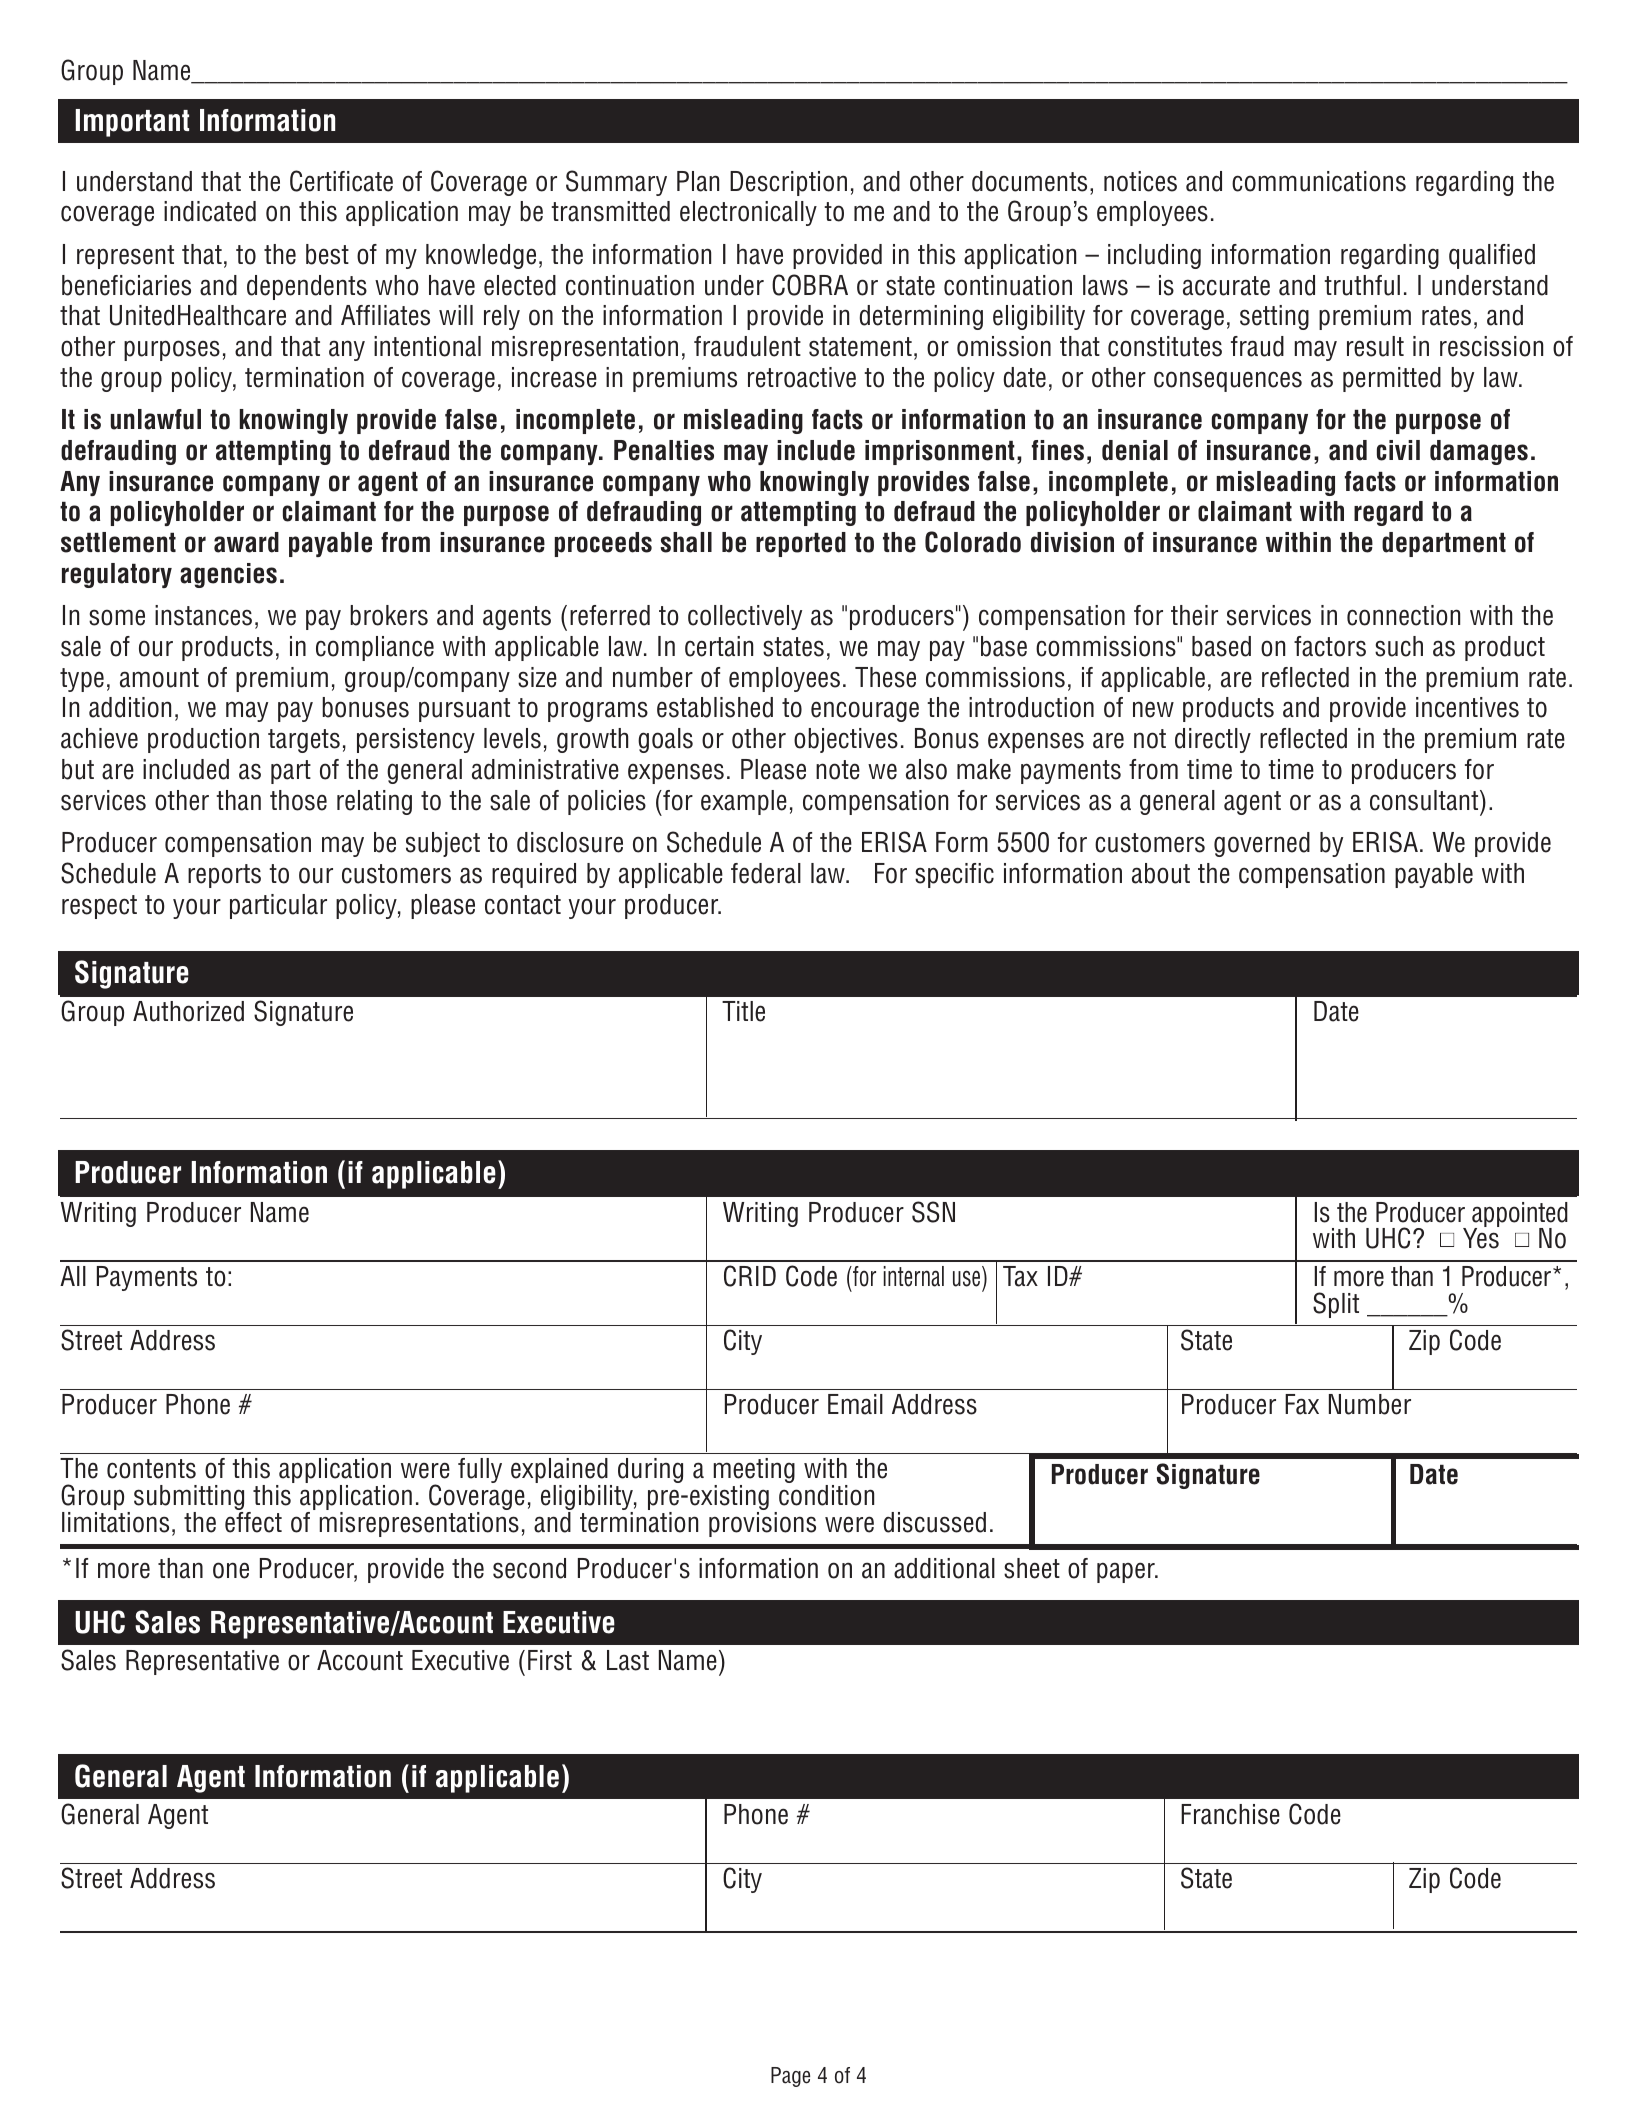 Image resolution: width=1637 pixels, height=2118 pixels. I want to click on governed, so click(1262, 844).
